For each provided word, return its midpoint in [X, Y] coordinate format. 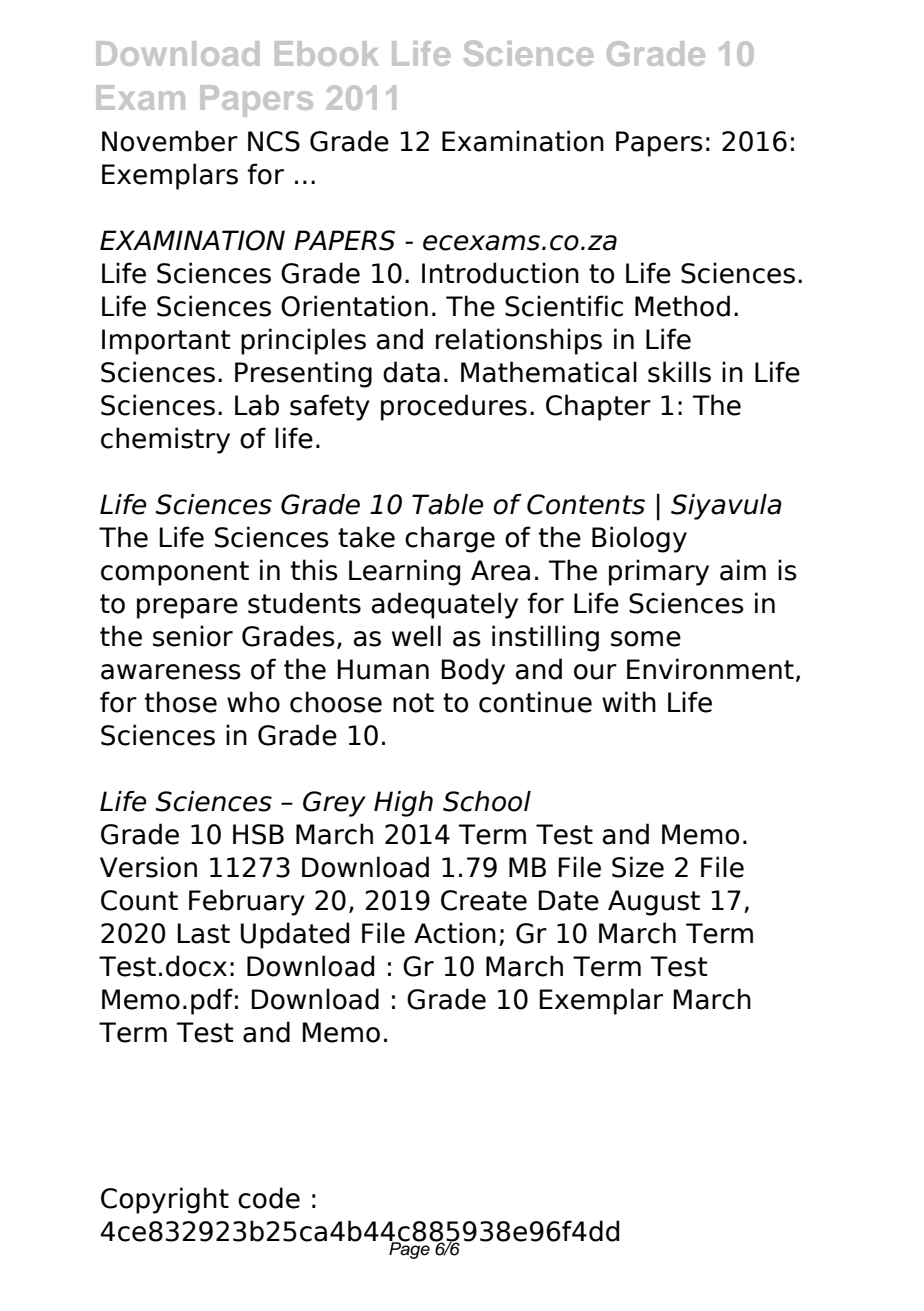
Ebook [327, 53]
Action [455, 933]
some [646, 639]
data [411, 372]
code [269, 1198]
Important [166, 342]
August [654, 903]
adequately [445, 605]
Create [484, 900]
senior [193, 636]
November [170, 141]
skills [679, 372]
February [247, 902]
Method [682, 306]
